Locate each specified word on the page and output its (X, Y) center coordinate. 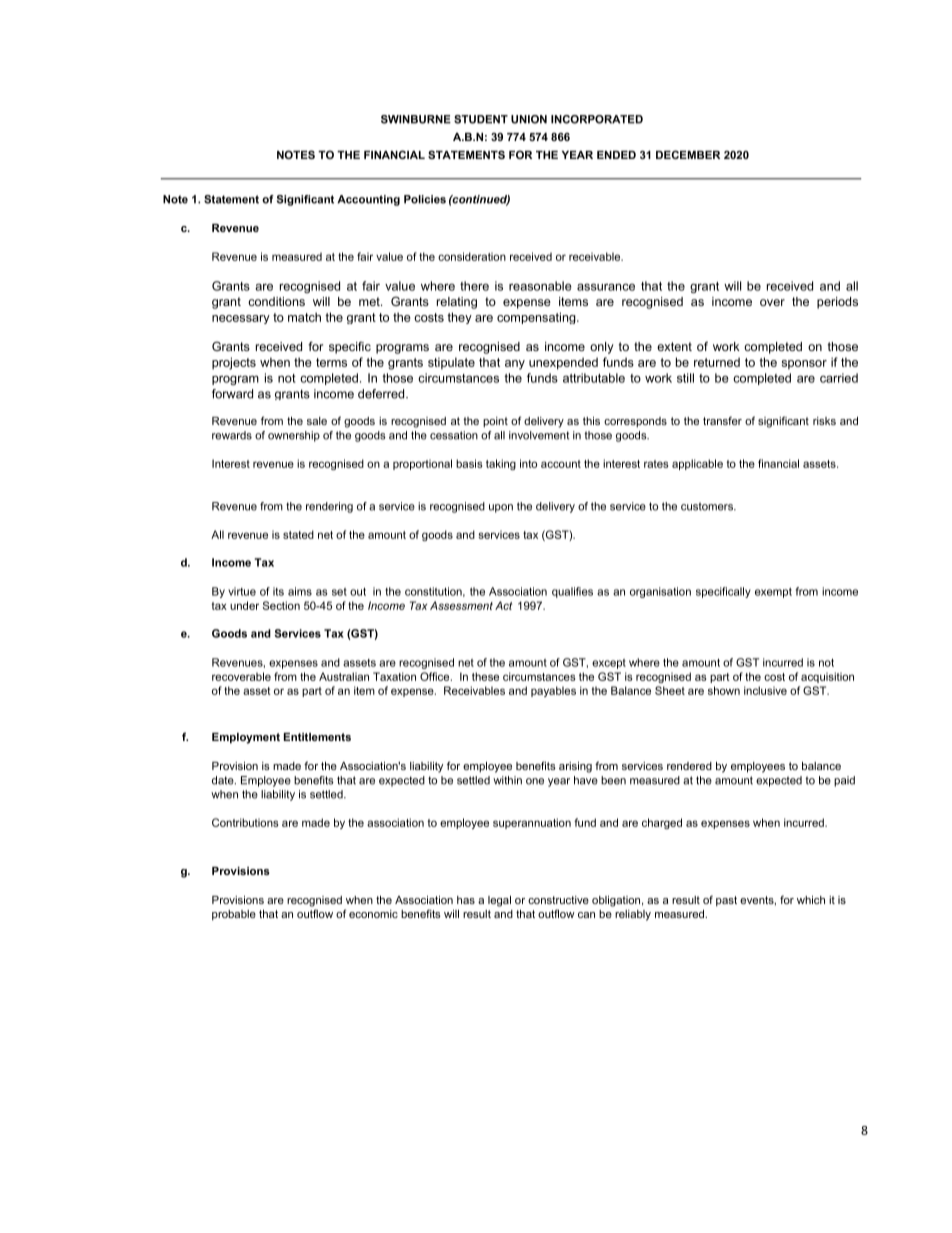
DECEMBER (688, 154)
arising (575, 767)
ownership (294, 436)
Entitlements (317, 737)
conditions (276, 301)
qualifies (572, 592)
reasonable (540, 286)
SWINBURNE (416, 119)
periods (837, 303)
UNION (529, 119)
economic (373, 914)
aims (300, 591)
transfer (722, 420)
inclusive (765, 690)
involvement (539, 435)
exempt (773, 593)
